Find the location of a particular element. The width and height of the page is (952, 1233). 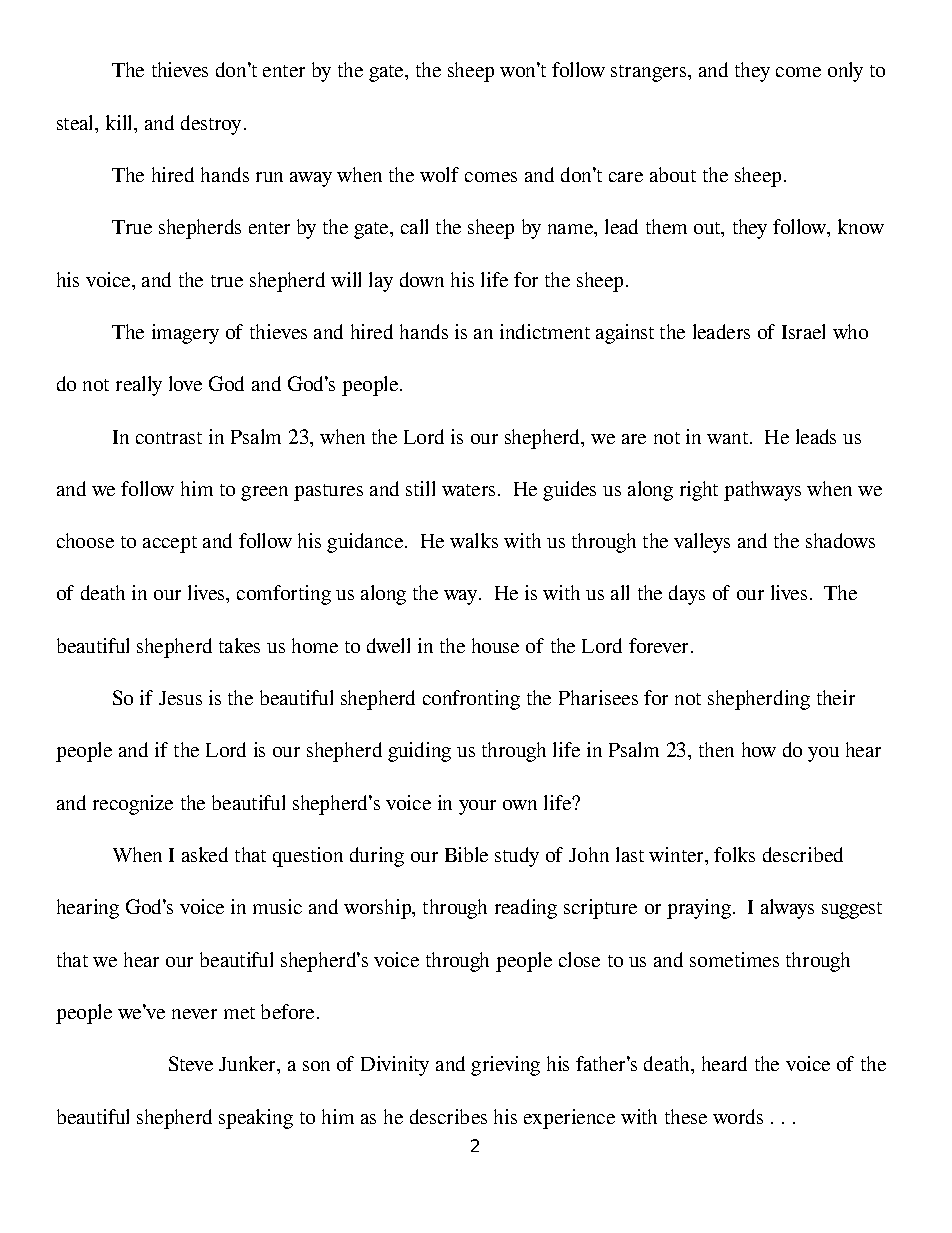

Steve is located at coordinates (191, 1063).
